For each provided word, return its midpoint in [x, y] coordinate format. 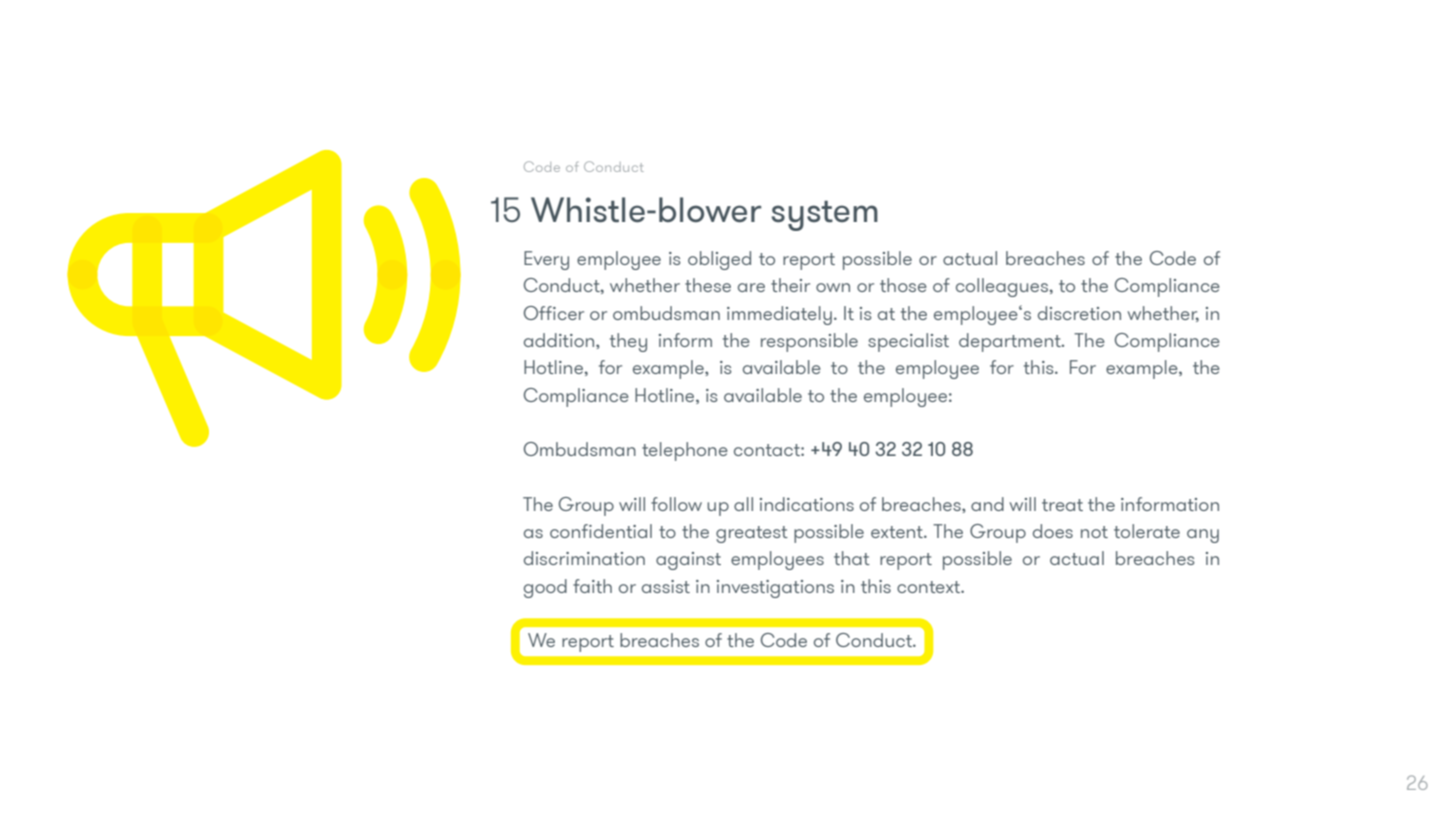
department [1011, 342]
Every [546, 260]
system [825, 215]
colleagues [1003, 287]
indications [807, 504]
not [1094, 532]
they [628, 342]
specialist [908, 342]
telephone [685, 451]
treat [1062, 505]
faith [592, 586]
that [852, 558]
